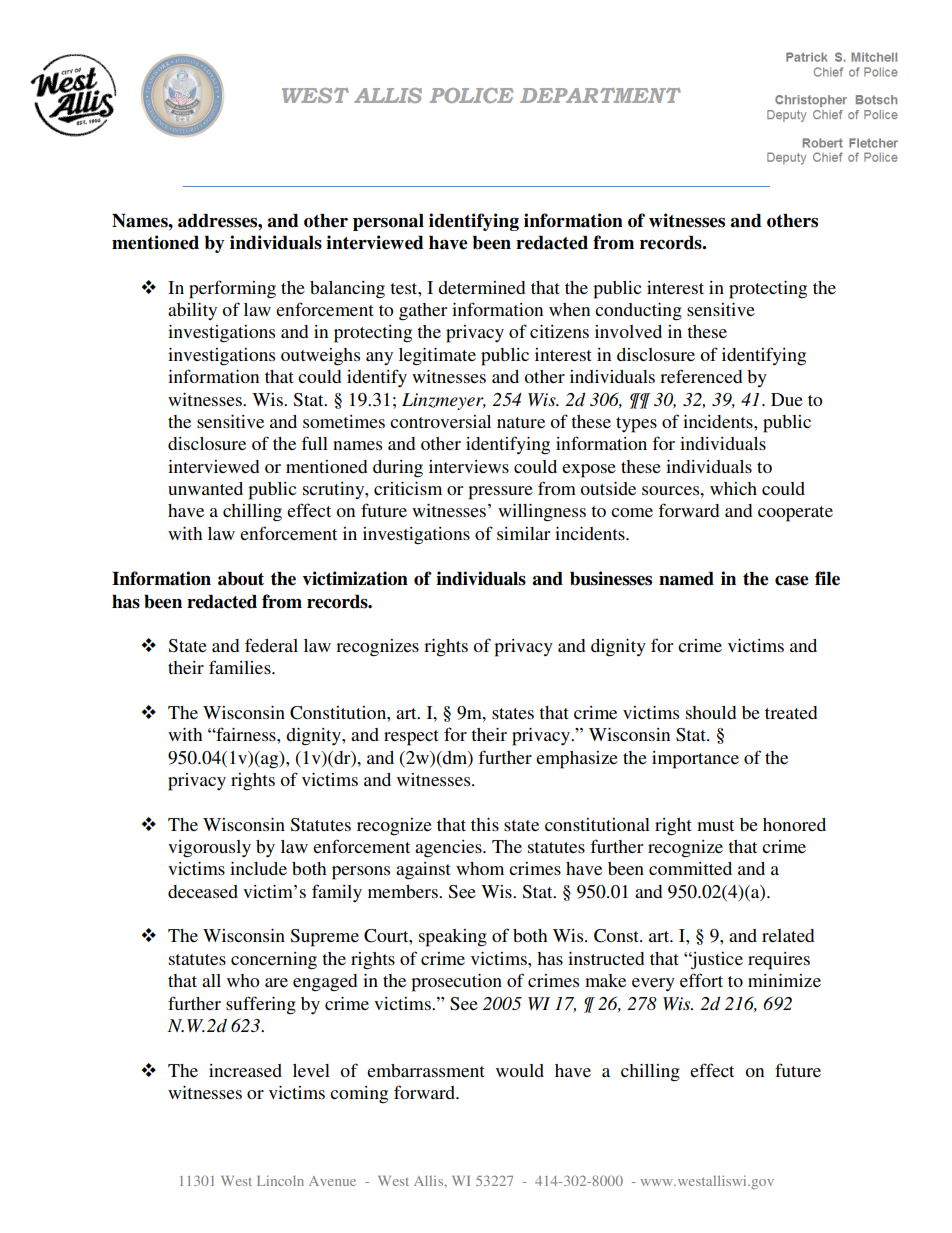 This screenshot has height=1233, width=952. What do you see at coordinates (480, 868) in the screenshot?
I see `whom` at bounding box center [480, 868].
